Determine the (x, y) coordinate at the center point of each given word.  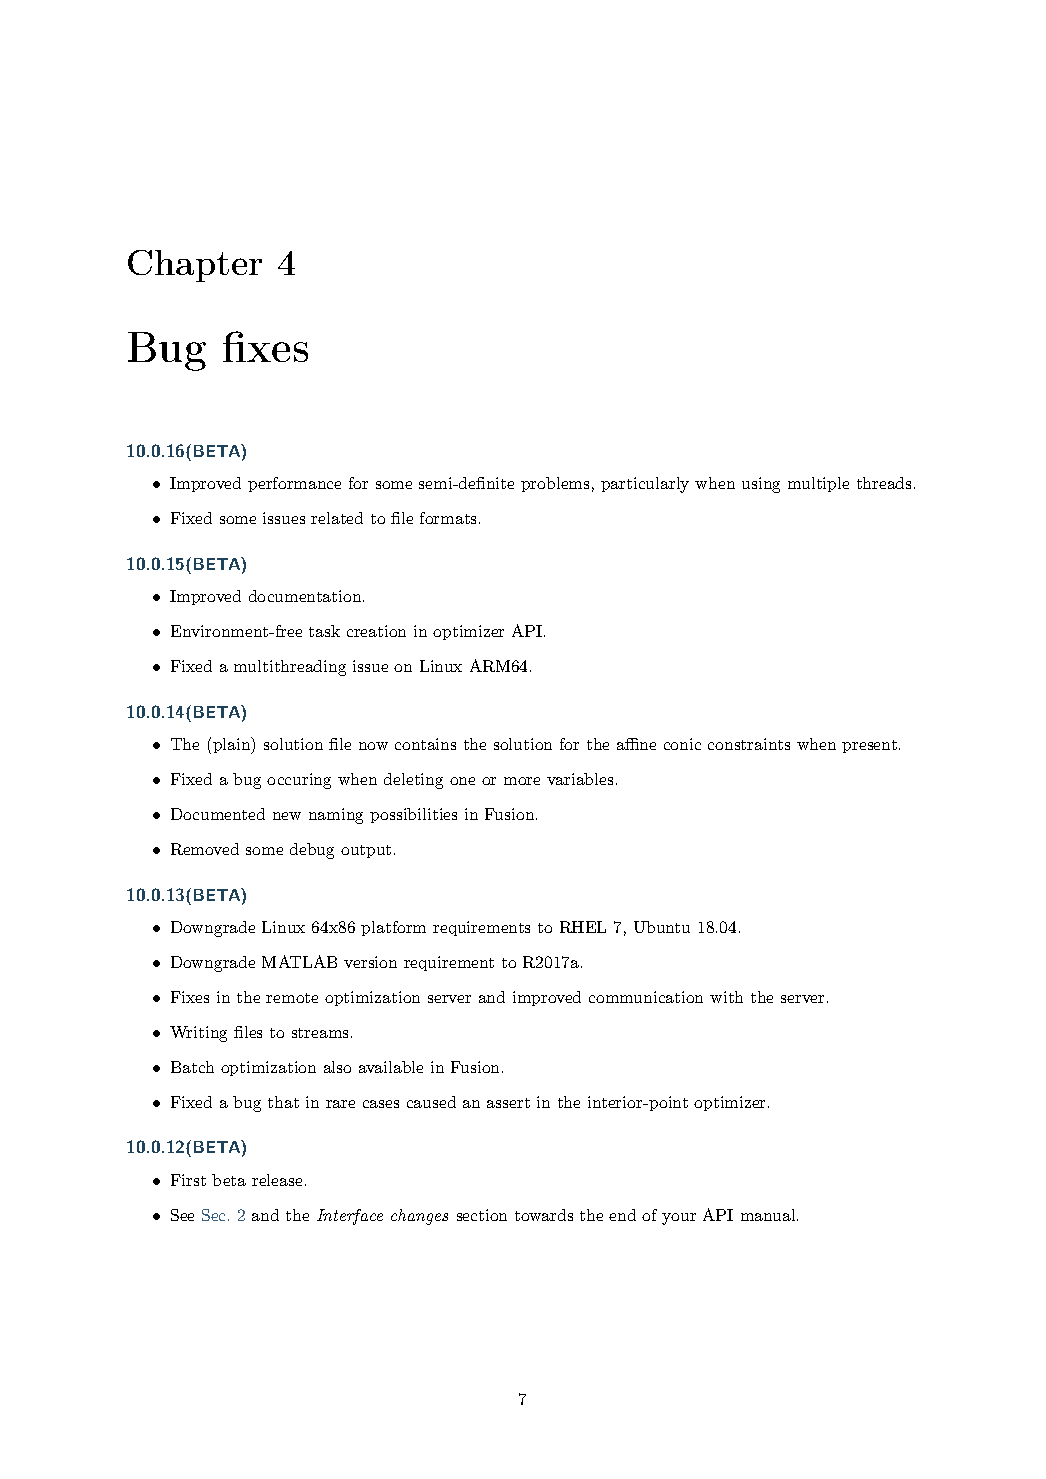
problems (555, 484)
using (761, 485)
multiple (818, 484)
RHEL (583, 927)
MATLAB (299, 961)
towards (544, 1215)
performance (294, 484)
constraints (749, 744)
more (522, 781)
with (726, 997)
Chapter (195, 266)
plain (233, 745)
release (277, 1180)
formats (448, 518)
